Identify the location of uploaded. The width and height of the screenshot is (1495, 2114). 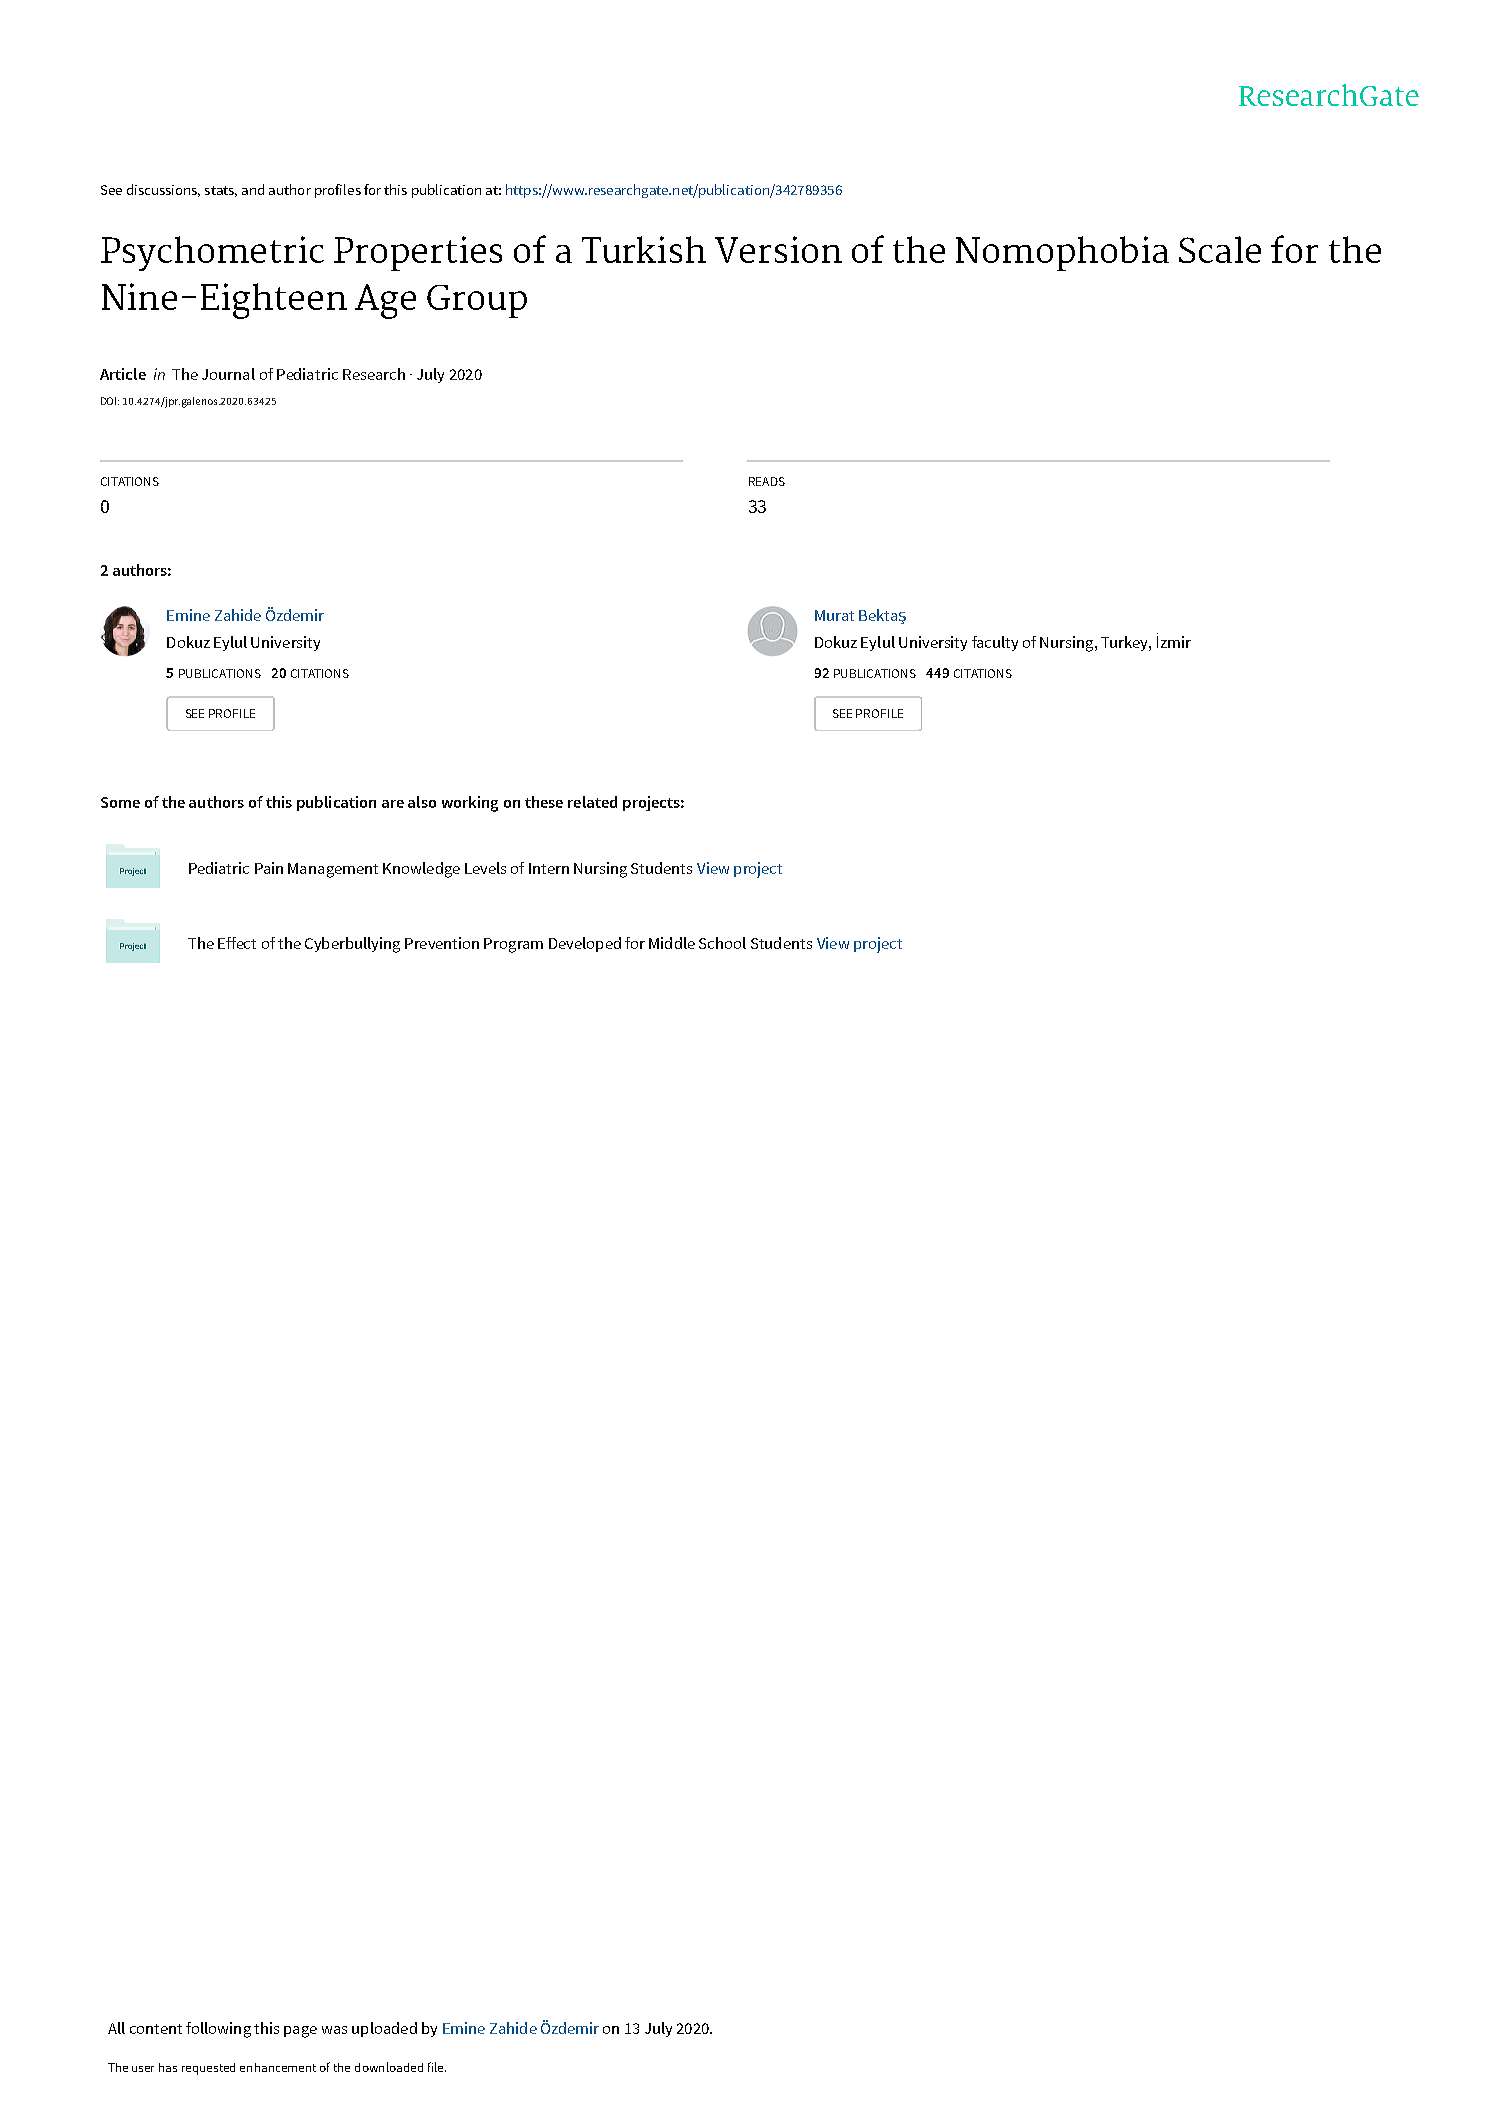
(384, 2029).
